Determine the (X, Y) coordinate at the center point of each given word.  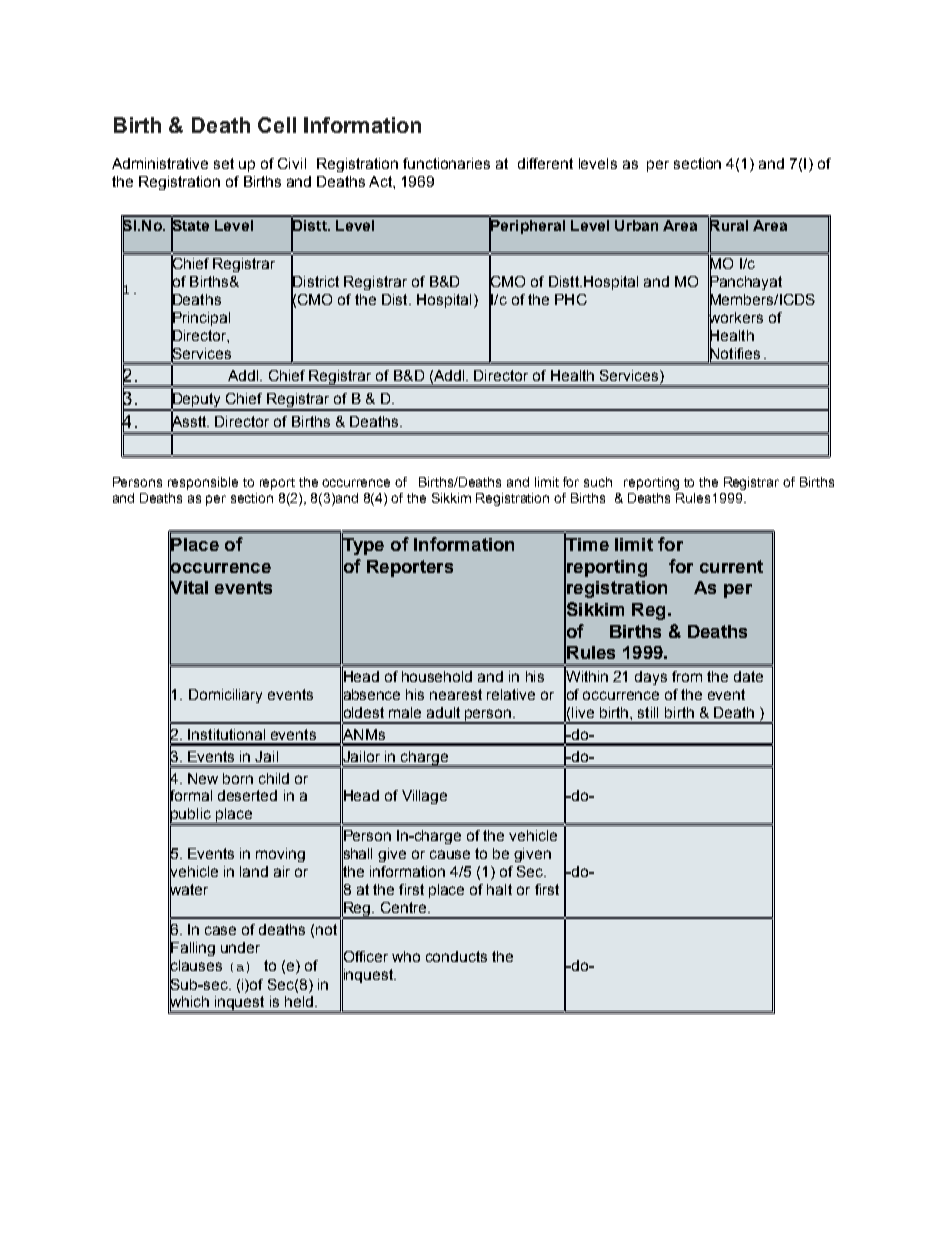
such (598, 482)
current (731, 566)
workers (735, 317)
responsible (203, 483)
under (240, 947)
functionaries (446, 163)
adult (443, 712)
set (224, 163)
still (648, 712)
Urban (636, 225)
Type (363, 546)
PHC (571, 299)
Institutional (226, 734)
